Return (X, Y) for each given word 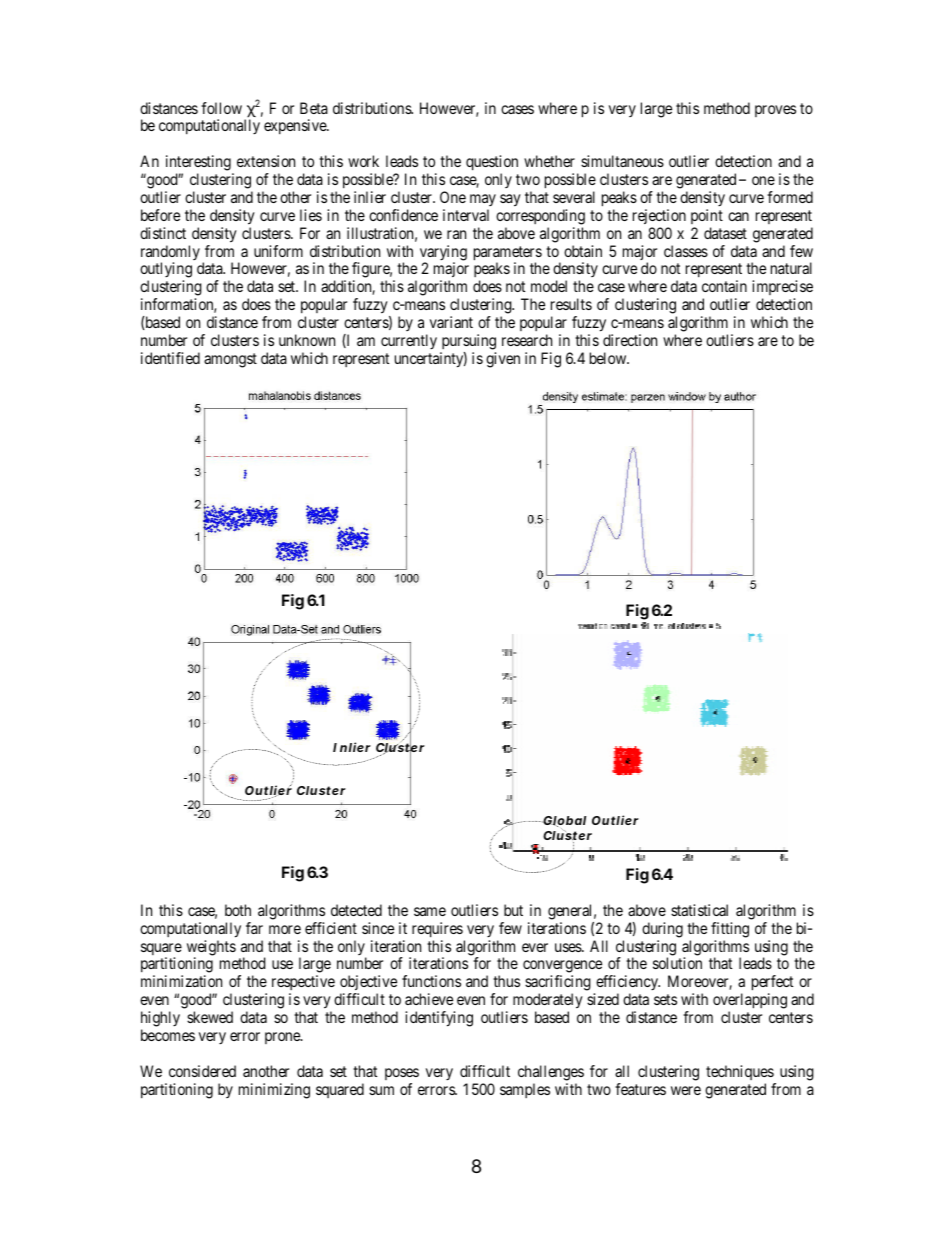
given (503, 360)
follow (221, 108)
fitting (730, 930)
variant (451, 322)
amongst (230, 360)
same (430, 911)
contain (724, 286)
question (492, 164)
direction (630, 340)
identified (170, 358)
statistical (699, 910)
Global (564, 821)
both (238, 910)
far (254, 928)
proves (775, 111)
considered (202, 1071)
